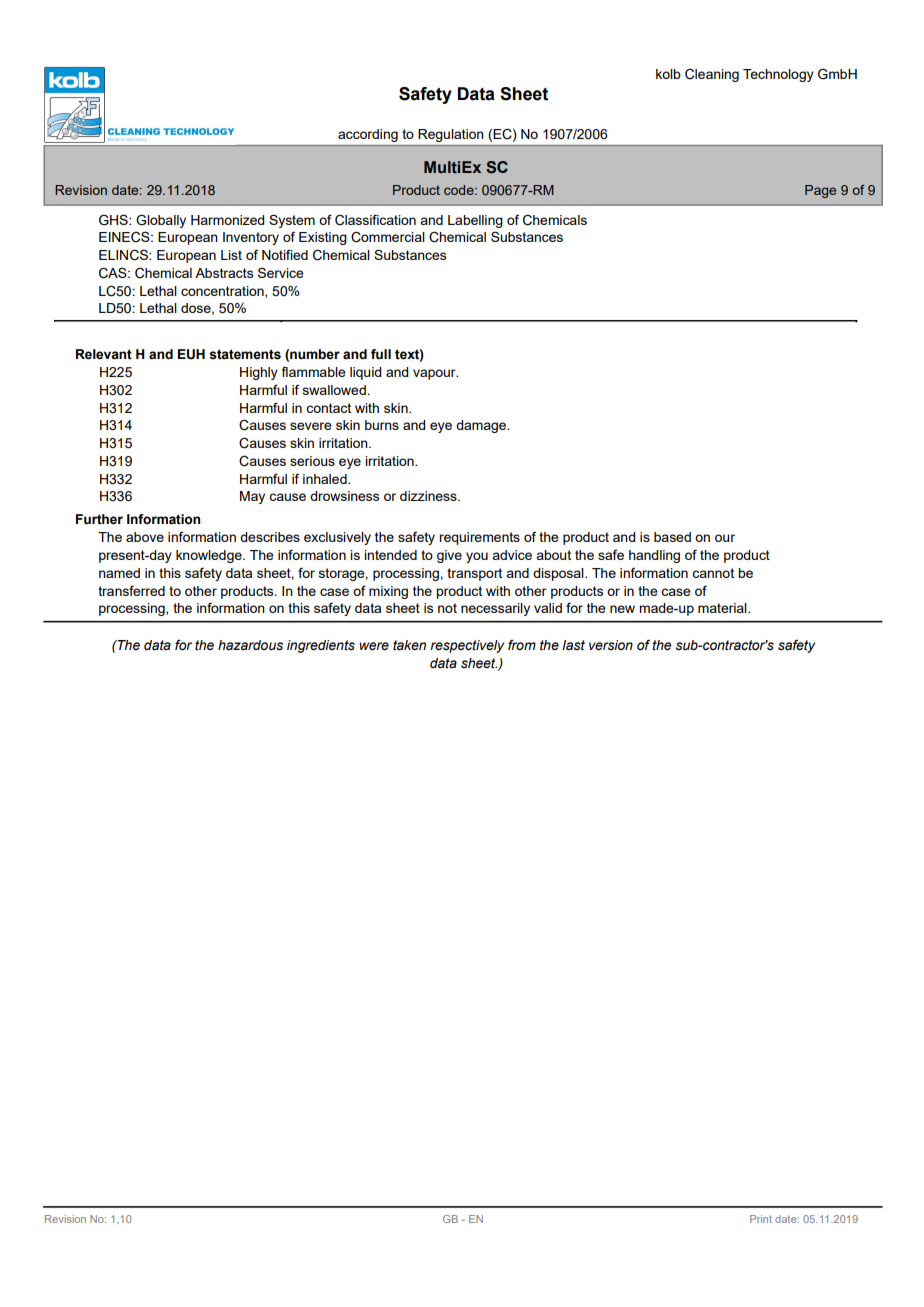 Image resolution: width=924 pixels, height=1307 pixels. Describe the element at coordinates (761, 1219) in the document. I see `Print` at that location.
